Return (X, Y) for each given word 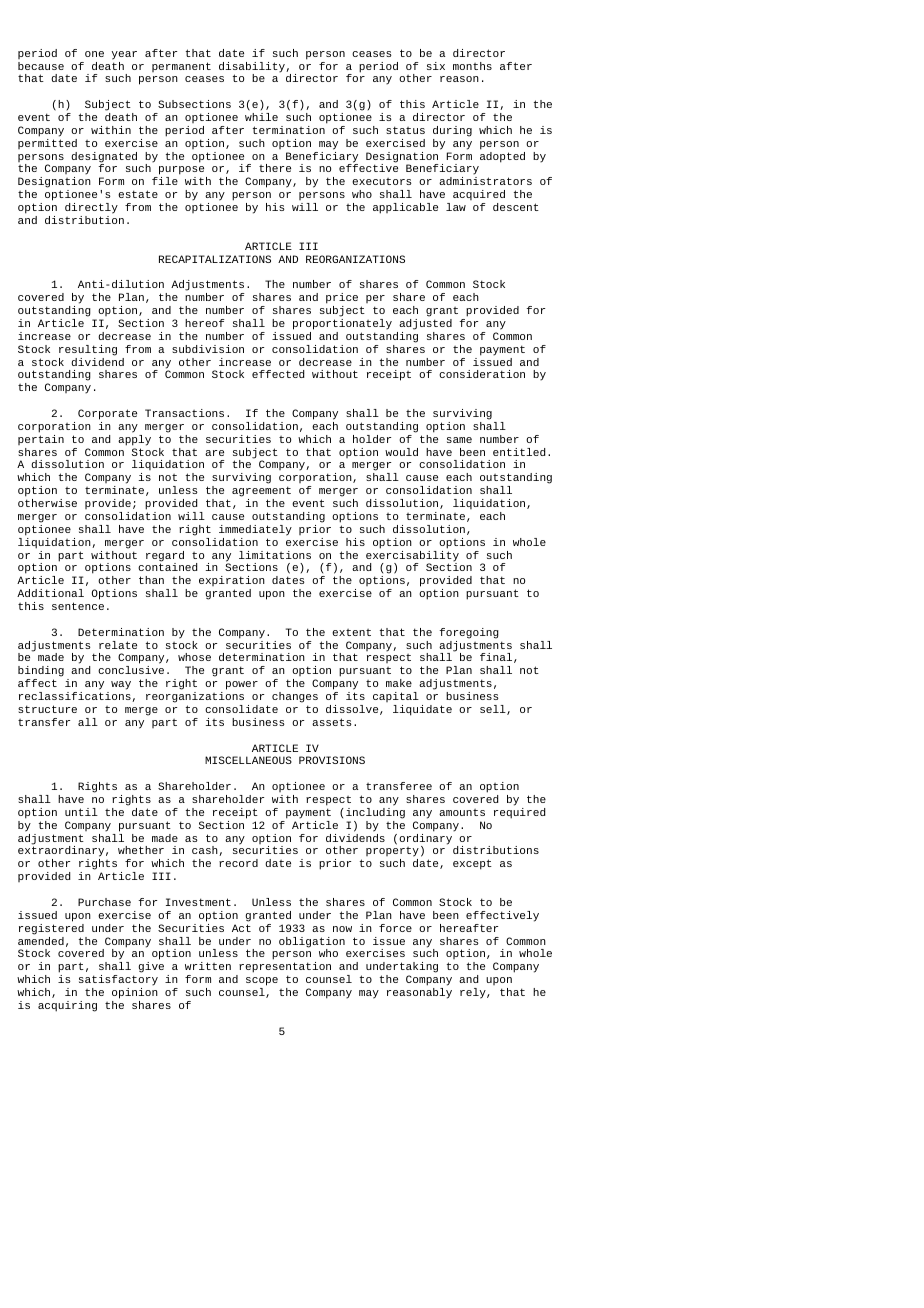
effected (278, 374)
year (124, 55)
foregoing (469, 633)
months (472, 66)
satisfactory (118, 980)
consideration (482, 374)
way (121, 685)
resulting (88, 350)
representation (284, 969)
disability (253, 68)
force (395, 928)
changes (295, 697)
